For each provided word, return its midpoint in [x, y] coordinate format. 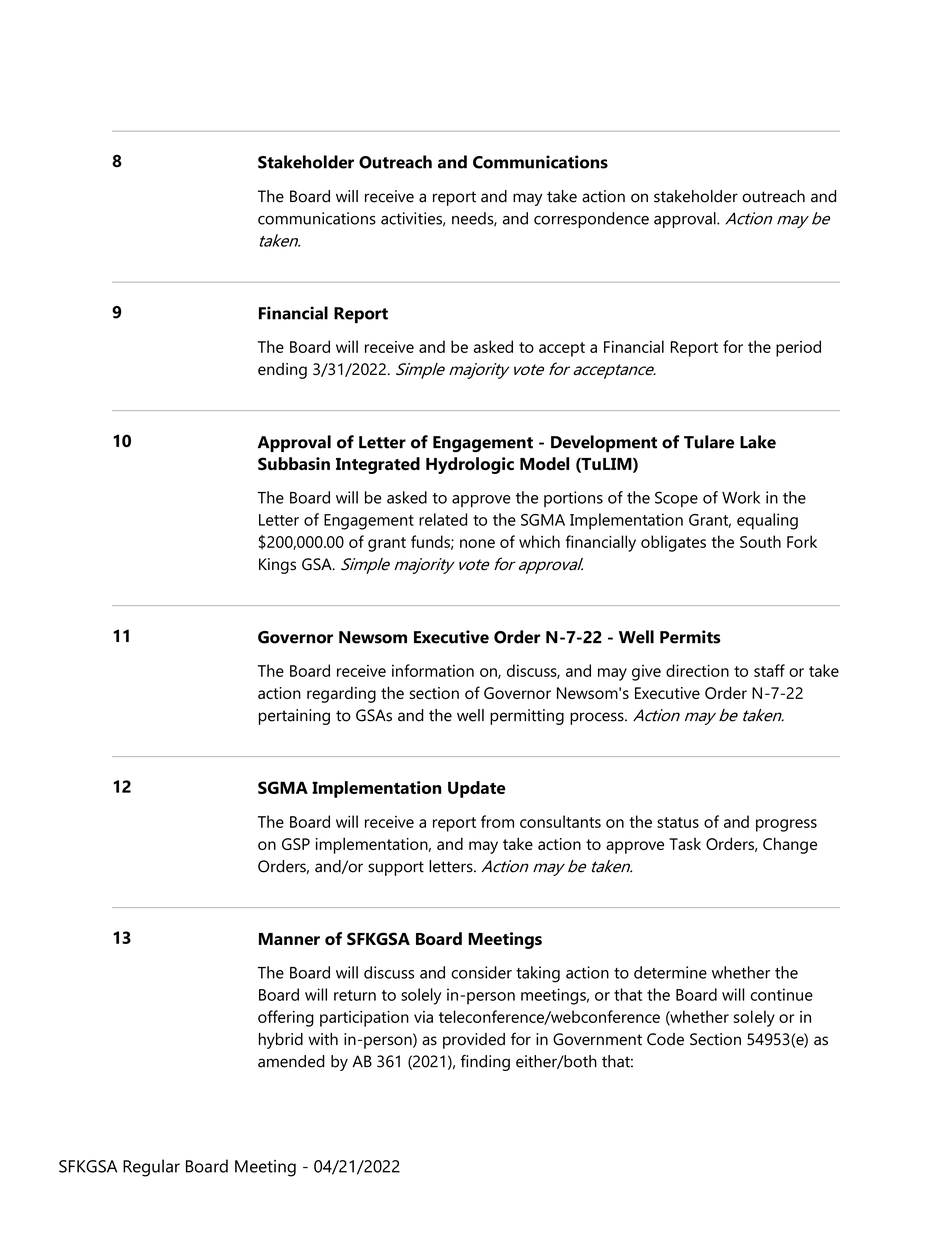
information [433, 670]
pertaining [294, 717]
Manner [289, 939]
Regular [151, 1168]
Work [741, 497]
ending [282, 371]
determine [670, 972]
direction [697, 670]
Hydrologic [470, 465]
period [798, 348]
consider [481, 972]
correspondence [591, 220]
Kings [277, 566]
